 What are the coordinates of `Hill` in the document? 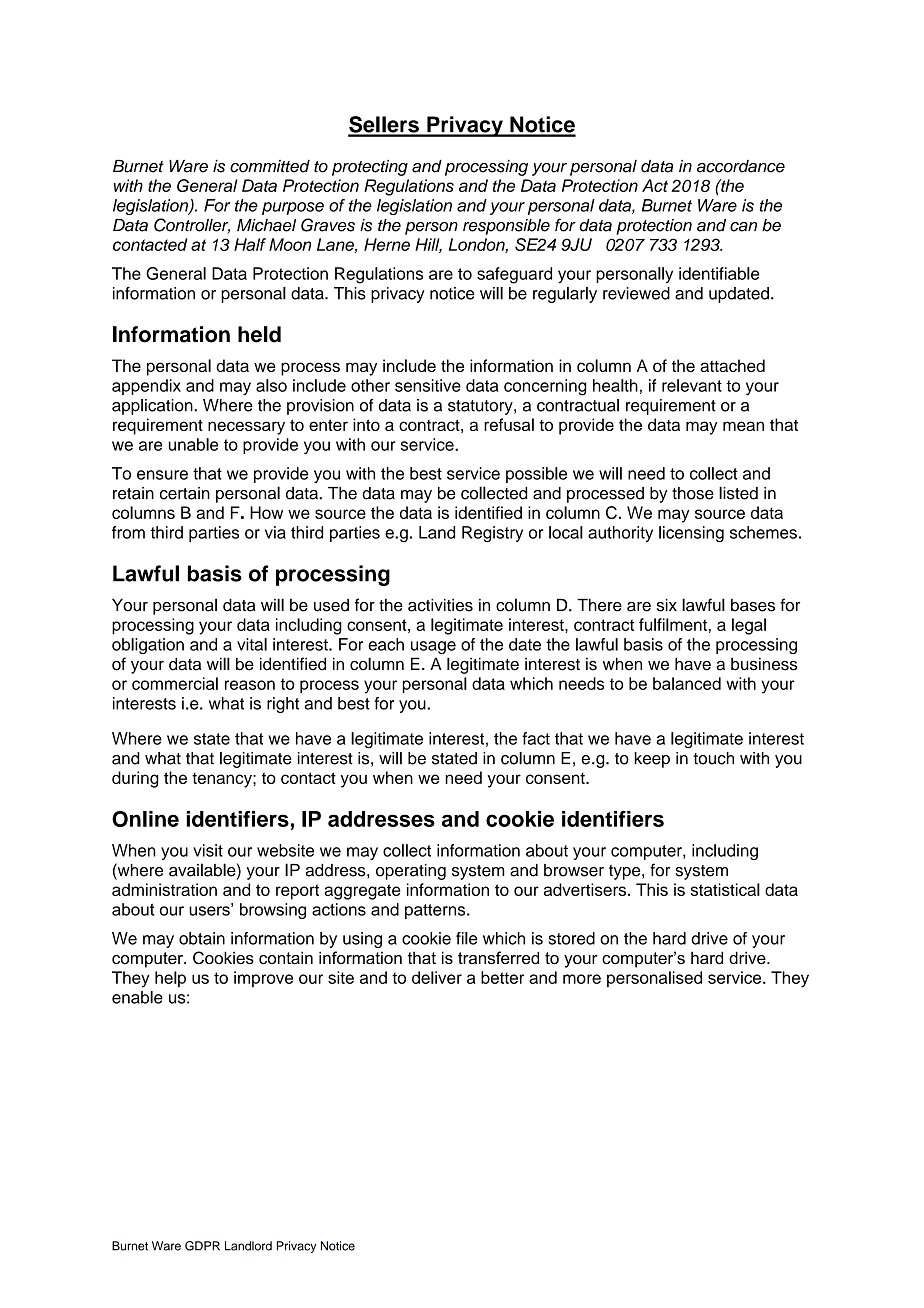 It's located at (428, 245).
